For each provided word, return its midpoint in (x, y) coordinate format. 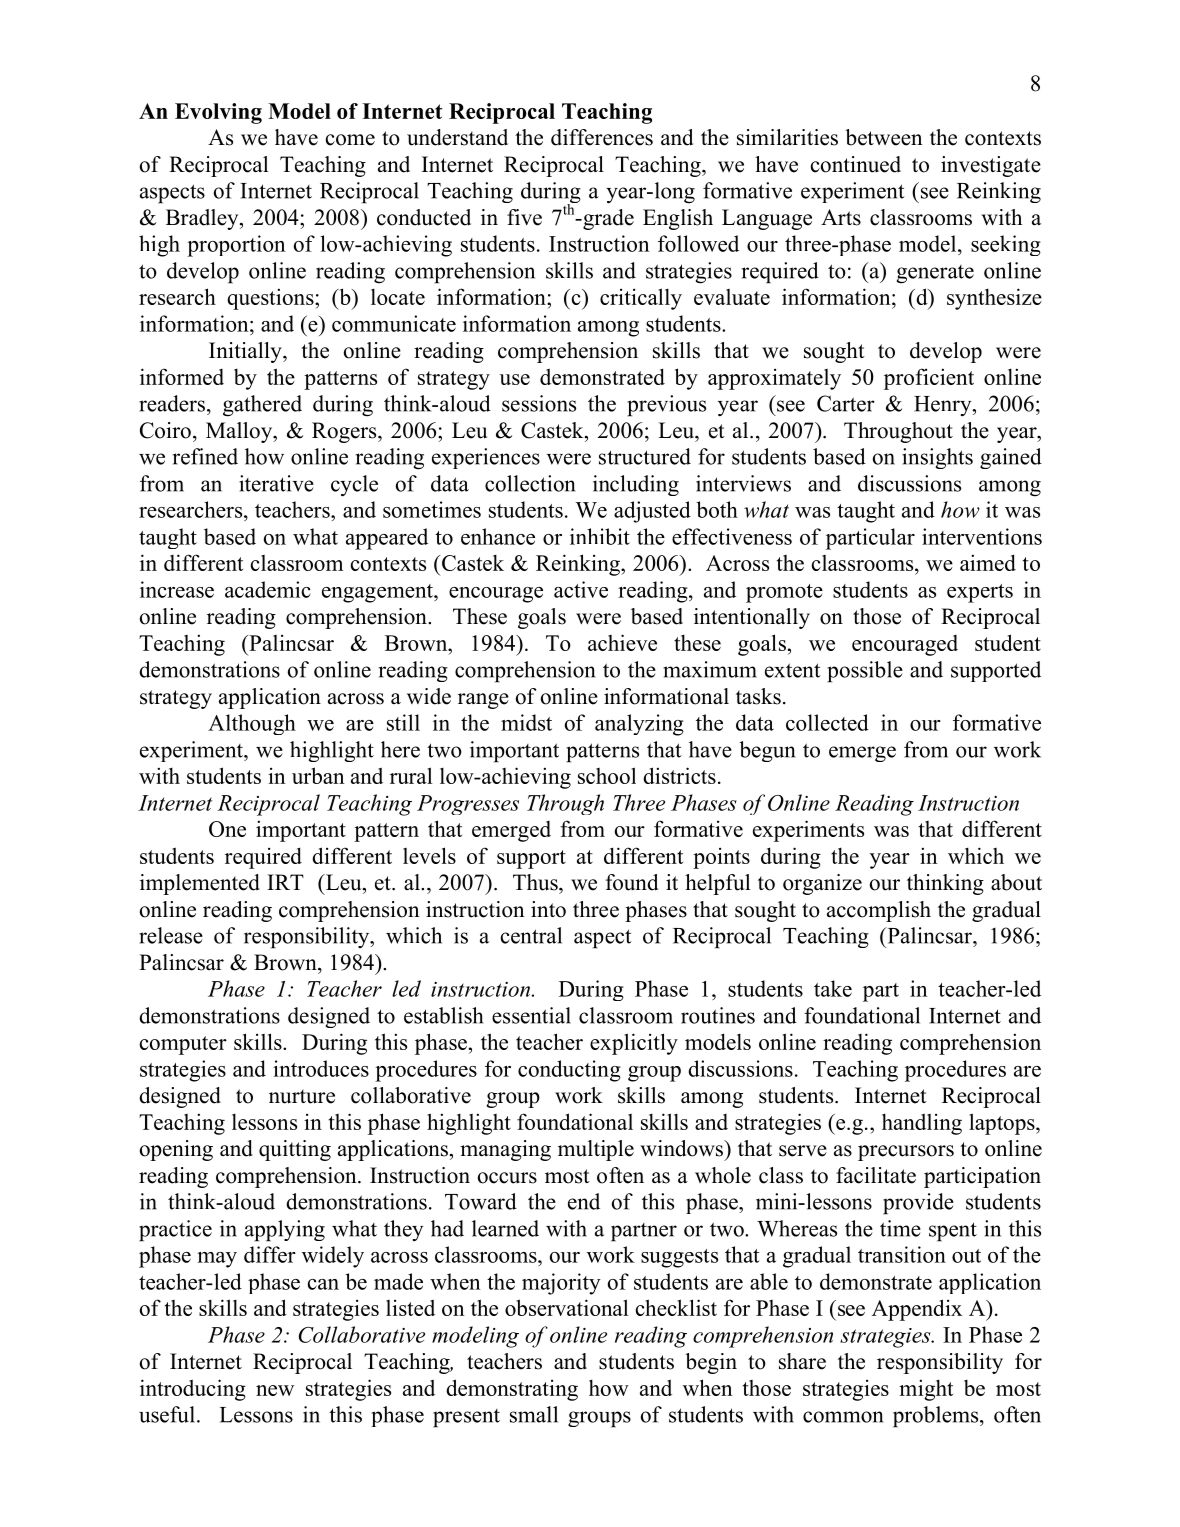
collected (827, 722)
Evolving (218, 113)
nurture (302, 1096)
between (884, 137)
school (607, 775)
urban (318, 775)
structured (645, 456)
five (524, 217)
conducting (569, 1071)
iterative (276, 483)
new (275, 1390)
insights (937, 458)
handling (922, 1124)
